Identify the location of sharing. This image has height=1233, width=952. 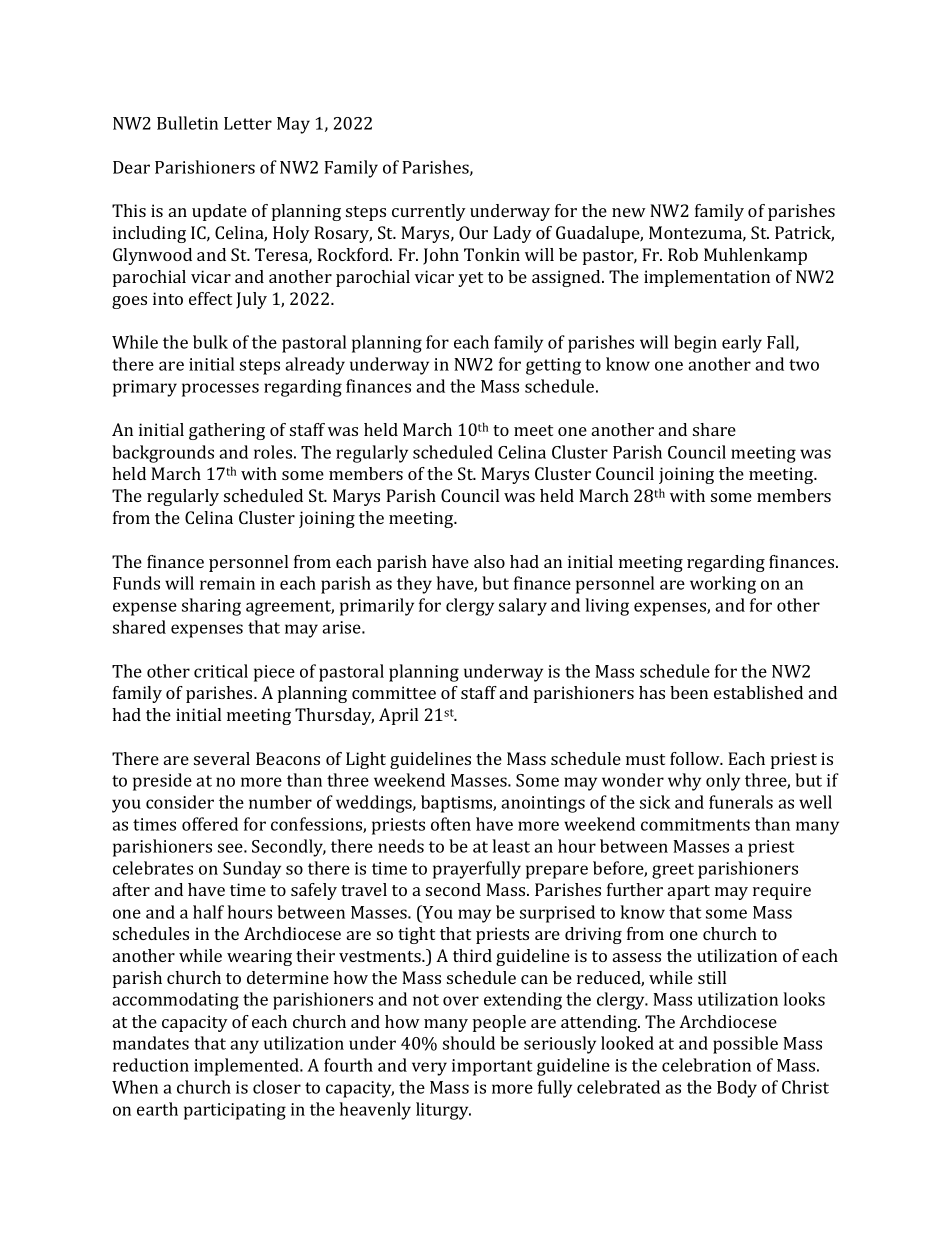
(211, 607).
